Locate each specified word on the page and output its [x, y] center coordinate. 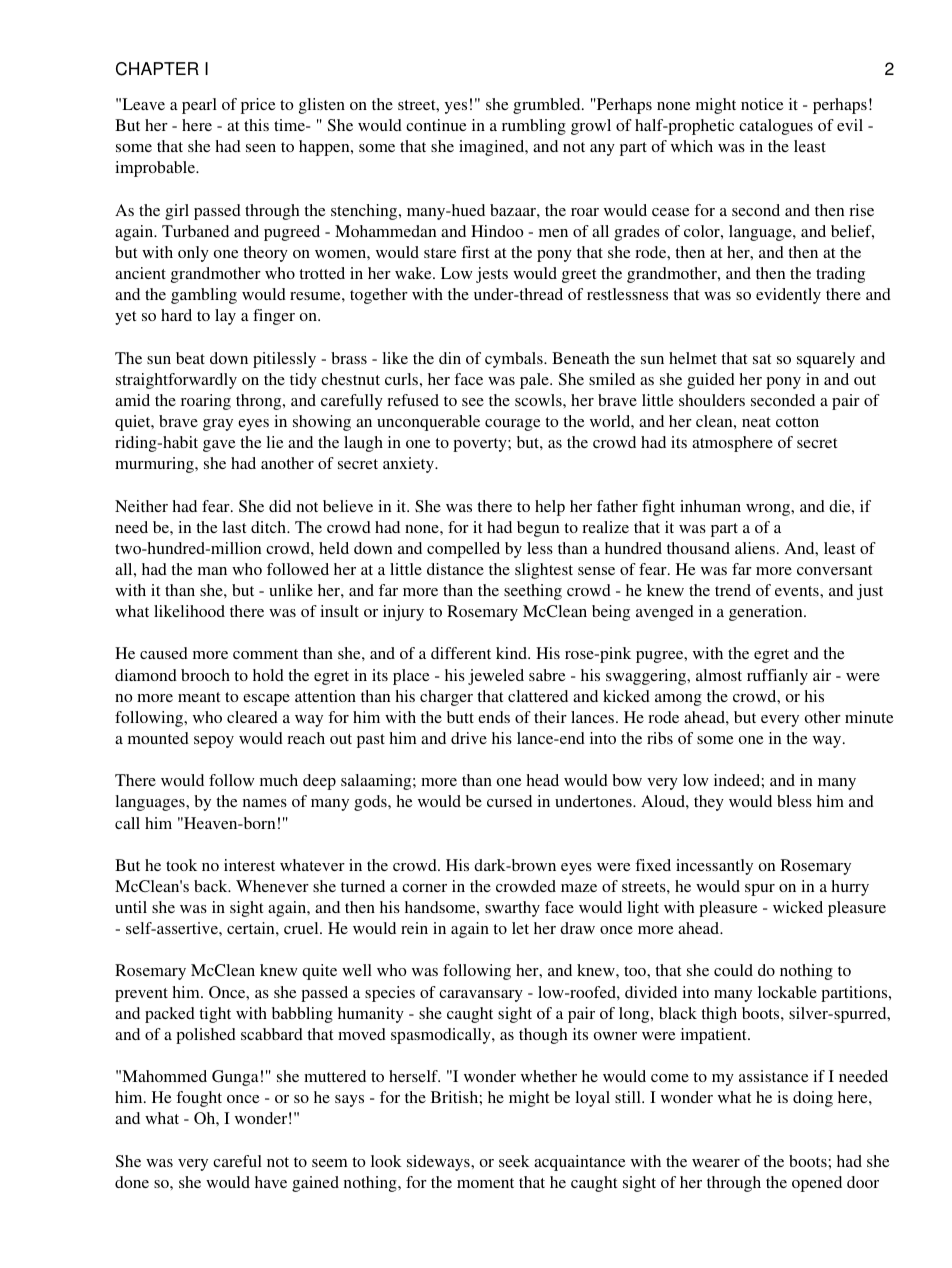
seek [514, 1161]
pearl [199, 106]
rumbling [534, 127]
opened [817, 1184]
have [271, 1182]
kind [513, 653]
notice [762, 104]
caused [164, 653]
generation [767, 613]
